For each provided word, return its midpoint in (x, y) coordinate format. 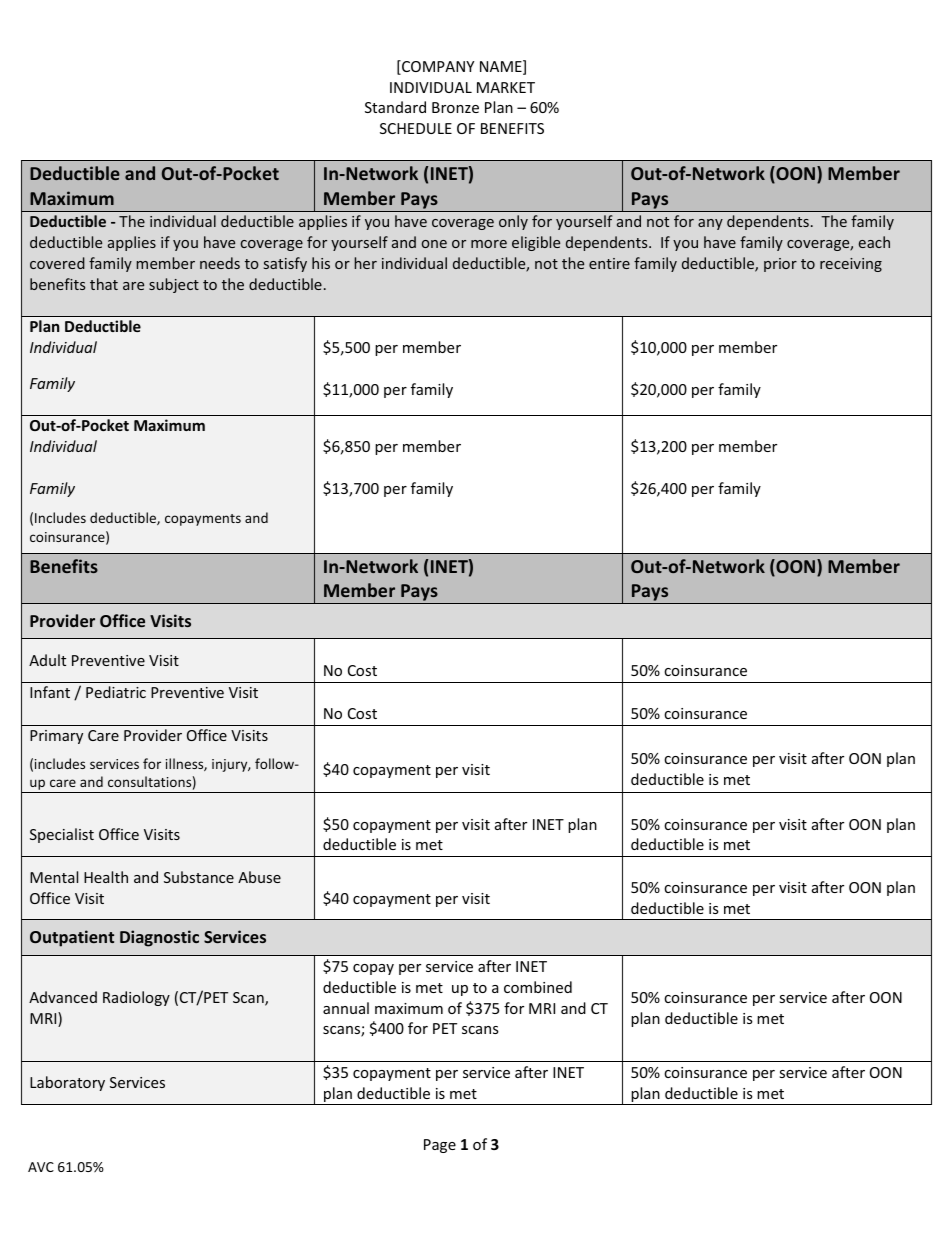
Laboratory (67, 1083)
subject (174, 285)
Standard (395, 107)
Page (440, 1146)
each (874, 242)
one (434, 244)
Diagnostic (159, 938)
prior (780, 265)
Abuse (259, 877)
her (366, 263)
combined (538, 987)
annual (346, 1008)
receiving (851, 265)
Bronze (455, 107)
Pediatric (116, 692)
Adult (47, 660)
